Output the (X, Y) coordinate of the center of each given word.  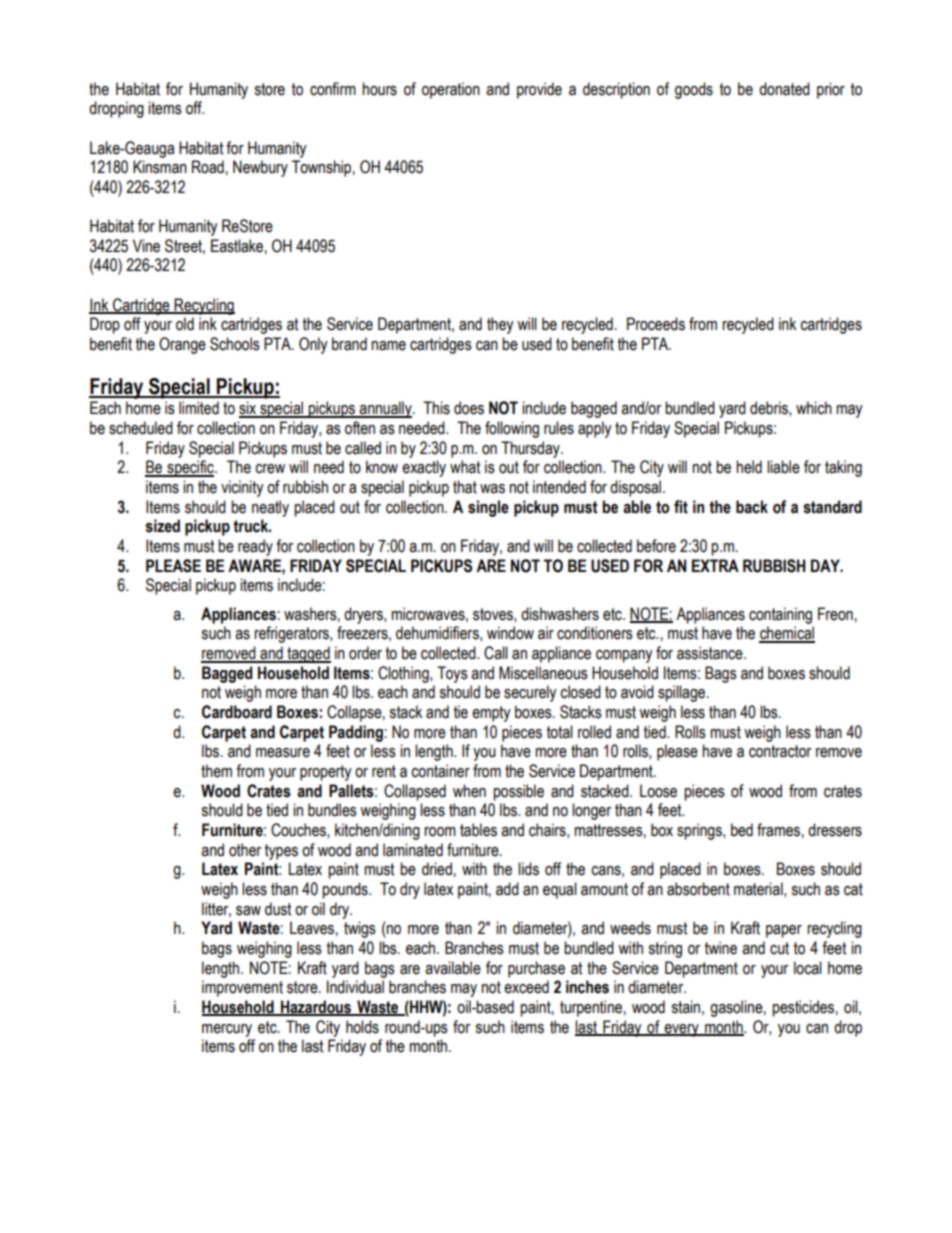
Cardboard (237, 712)
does (469, 408)
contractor (780, 751)
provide (539, 90)
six (249, 409)
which (814, 408)
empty (491, 714)
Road (208, 167)
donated (784, 89)
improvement (242, 988)
